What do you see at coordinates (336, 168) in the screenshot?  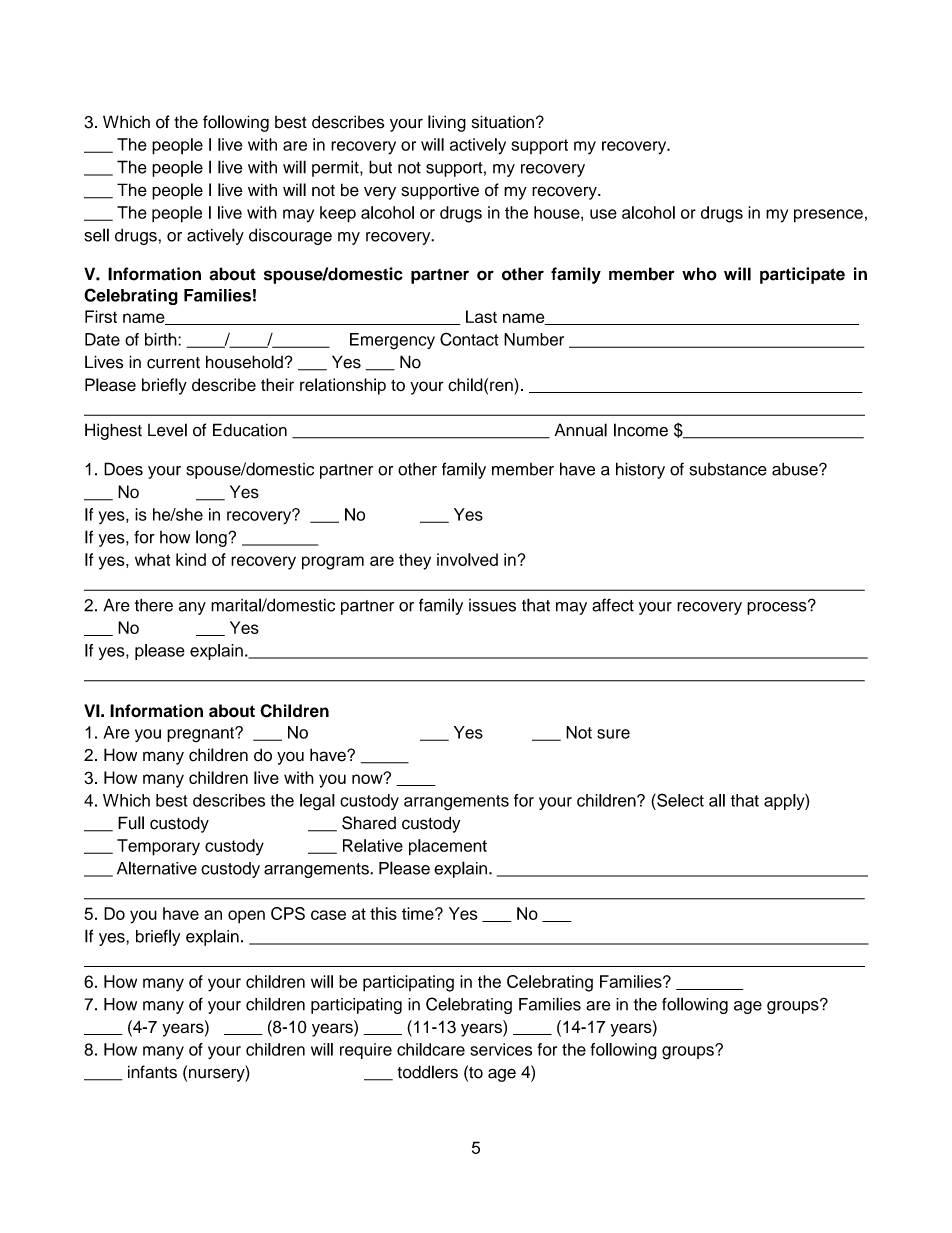 I see `permit` at bounding box center [336, 168].
